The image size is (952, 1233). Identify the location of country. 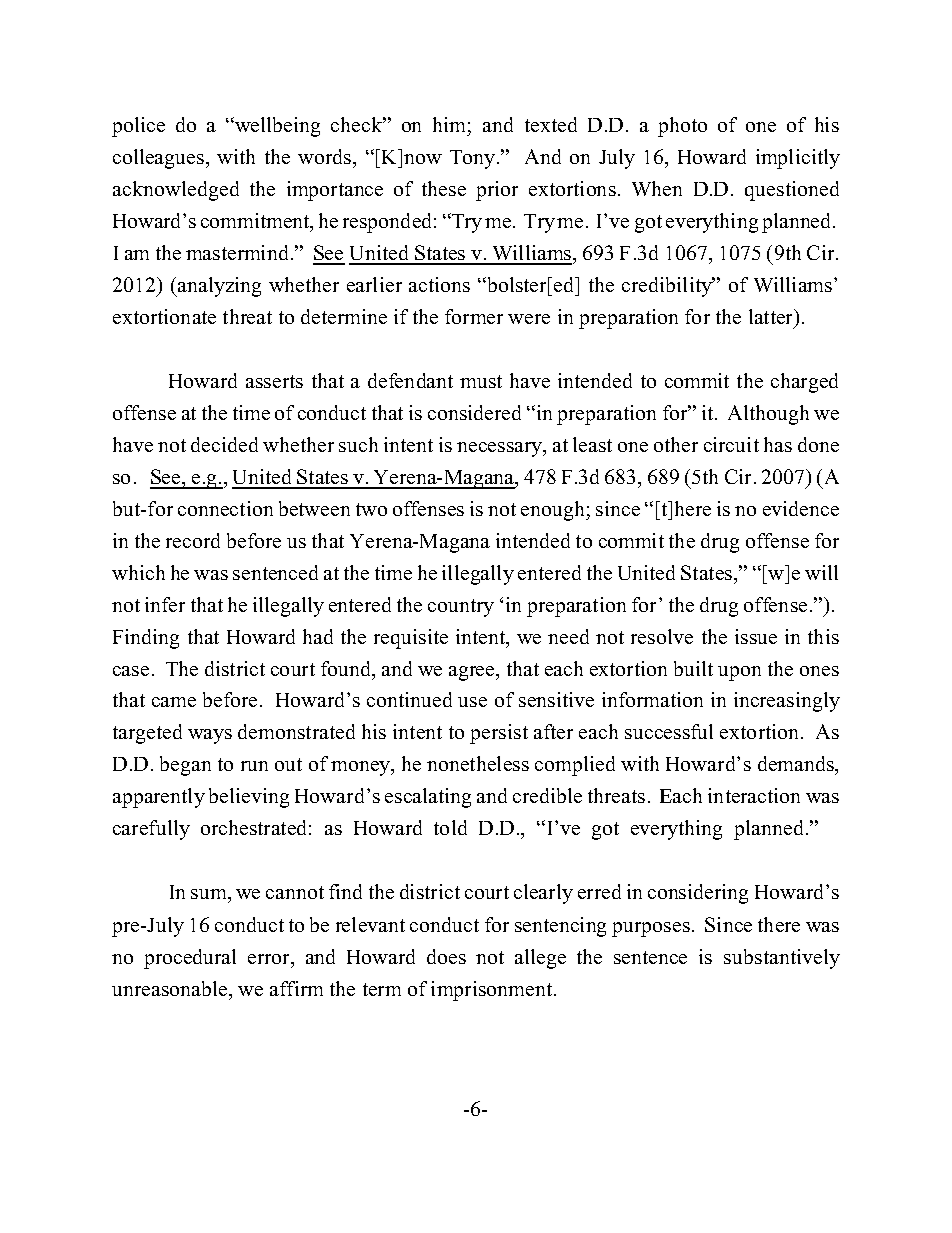
(461, 608).
